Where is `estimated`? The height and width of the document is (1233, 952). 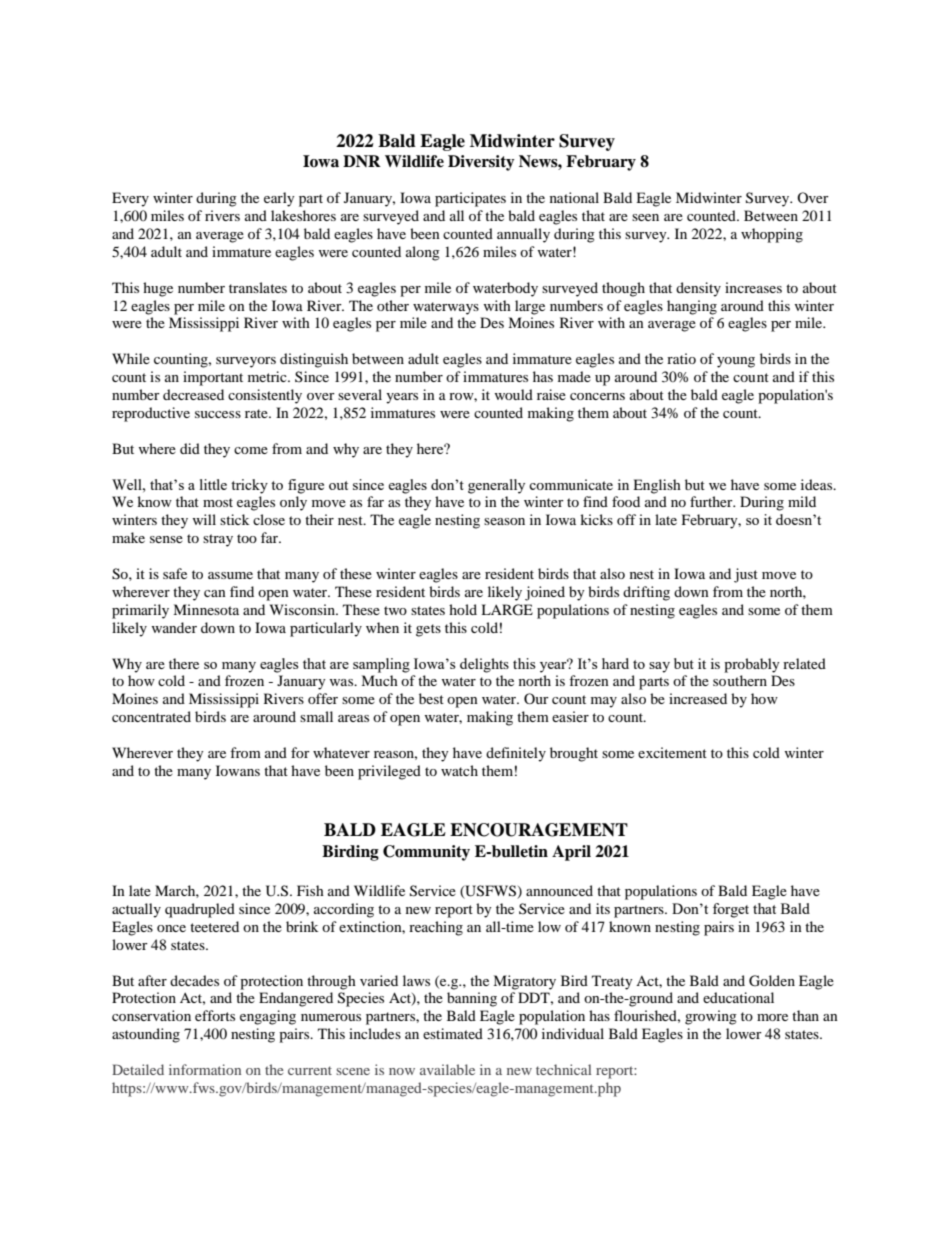 estimated is located at coordinates (453, 1033).
